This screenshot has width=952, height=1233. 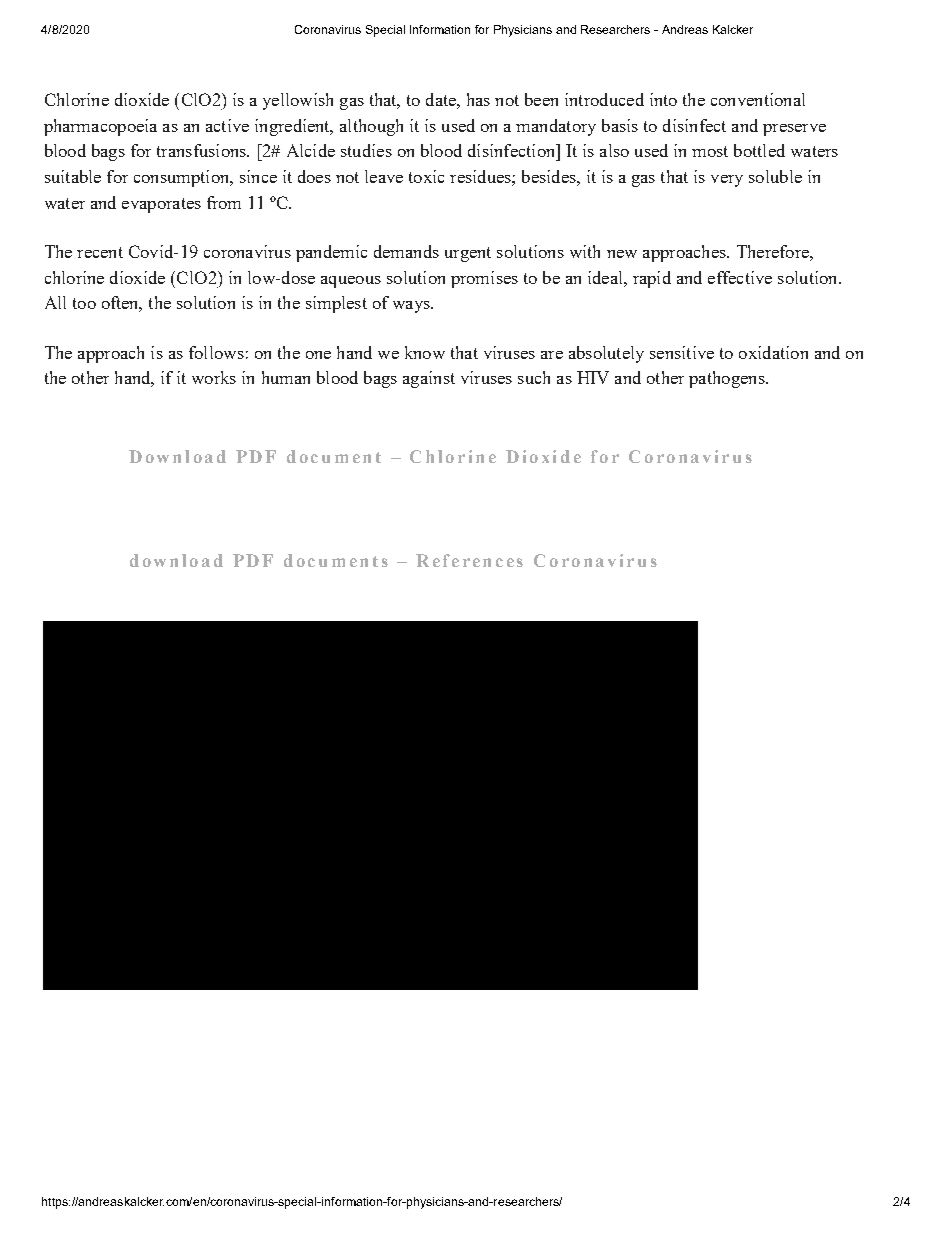 I want to click on very, so click(x=727, y=181).
